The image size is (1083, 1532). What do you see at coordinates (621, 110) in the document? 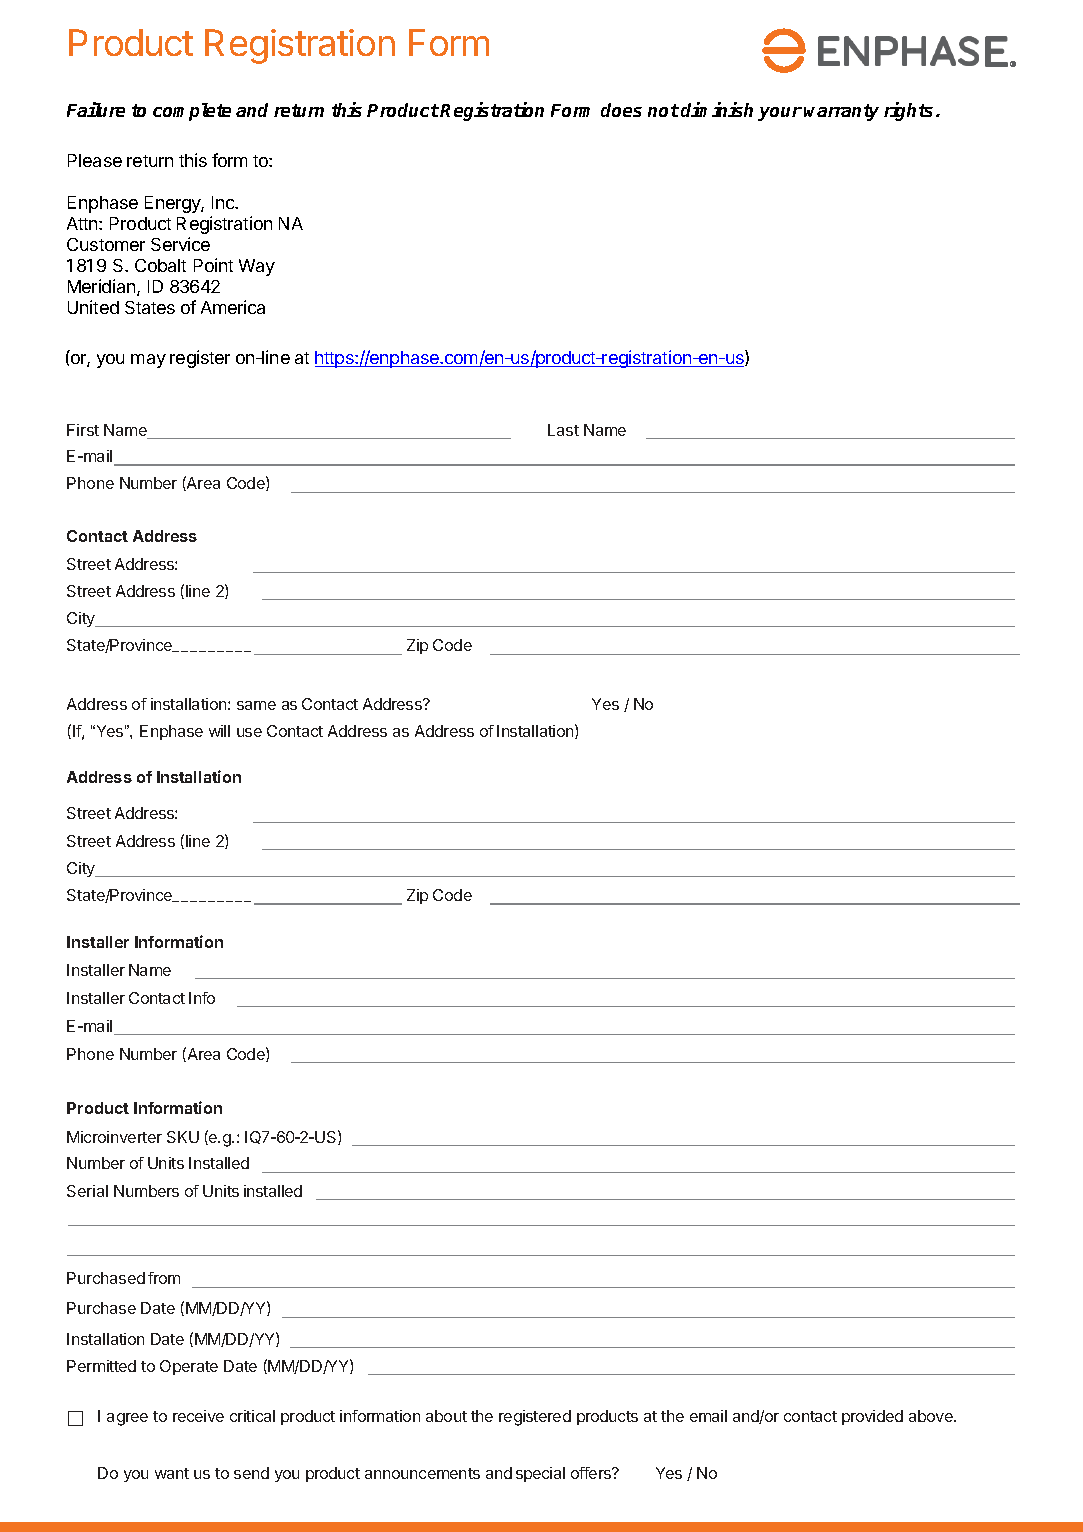
I see `does` at bounding box center [621, 110].
